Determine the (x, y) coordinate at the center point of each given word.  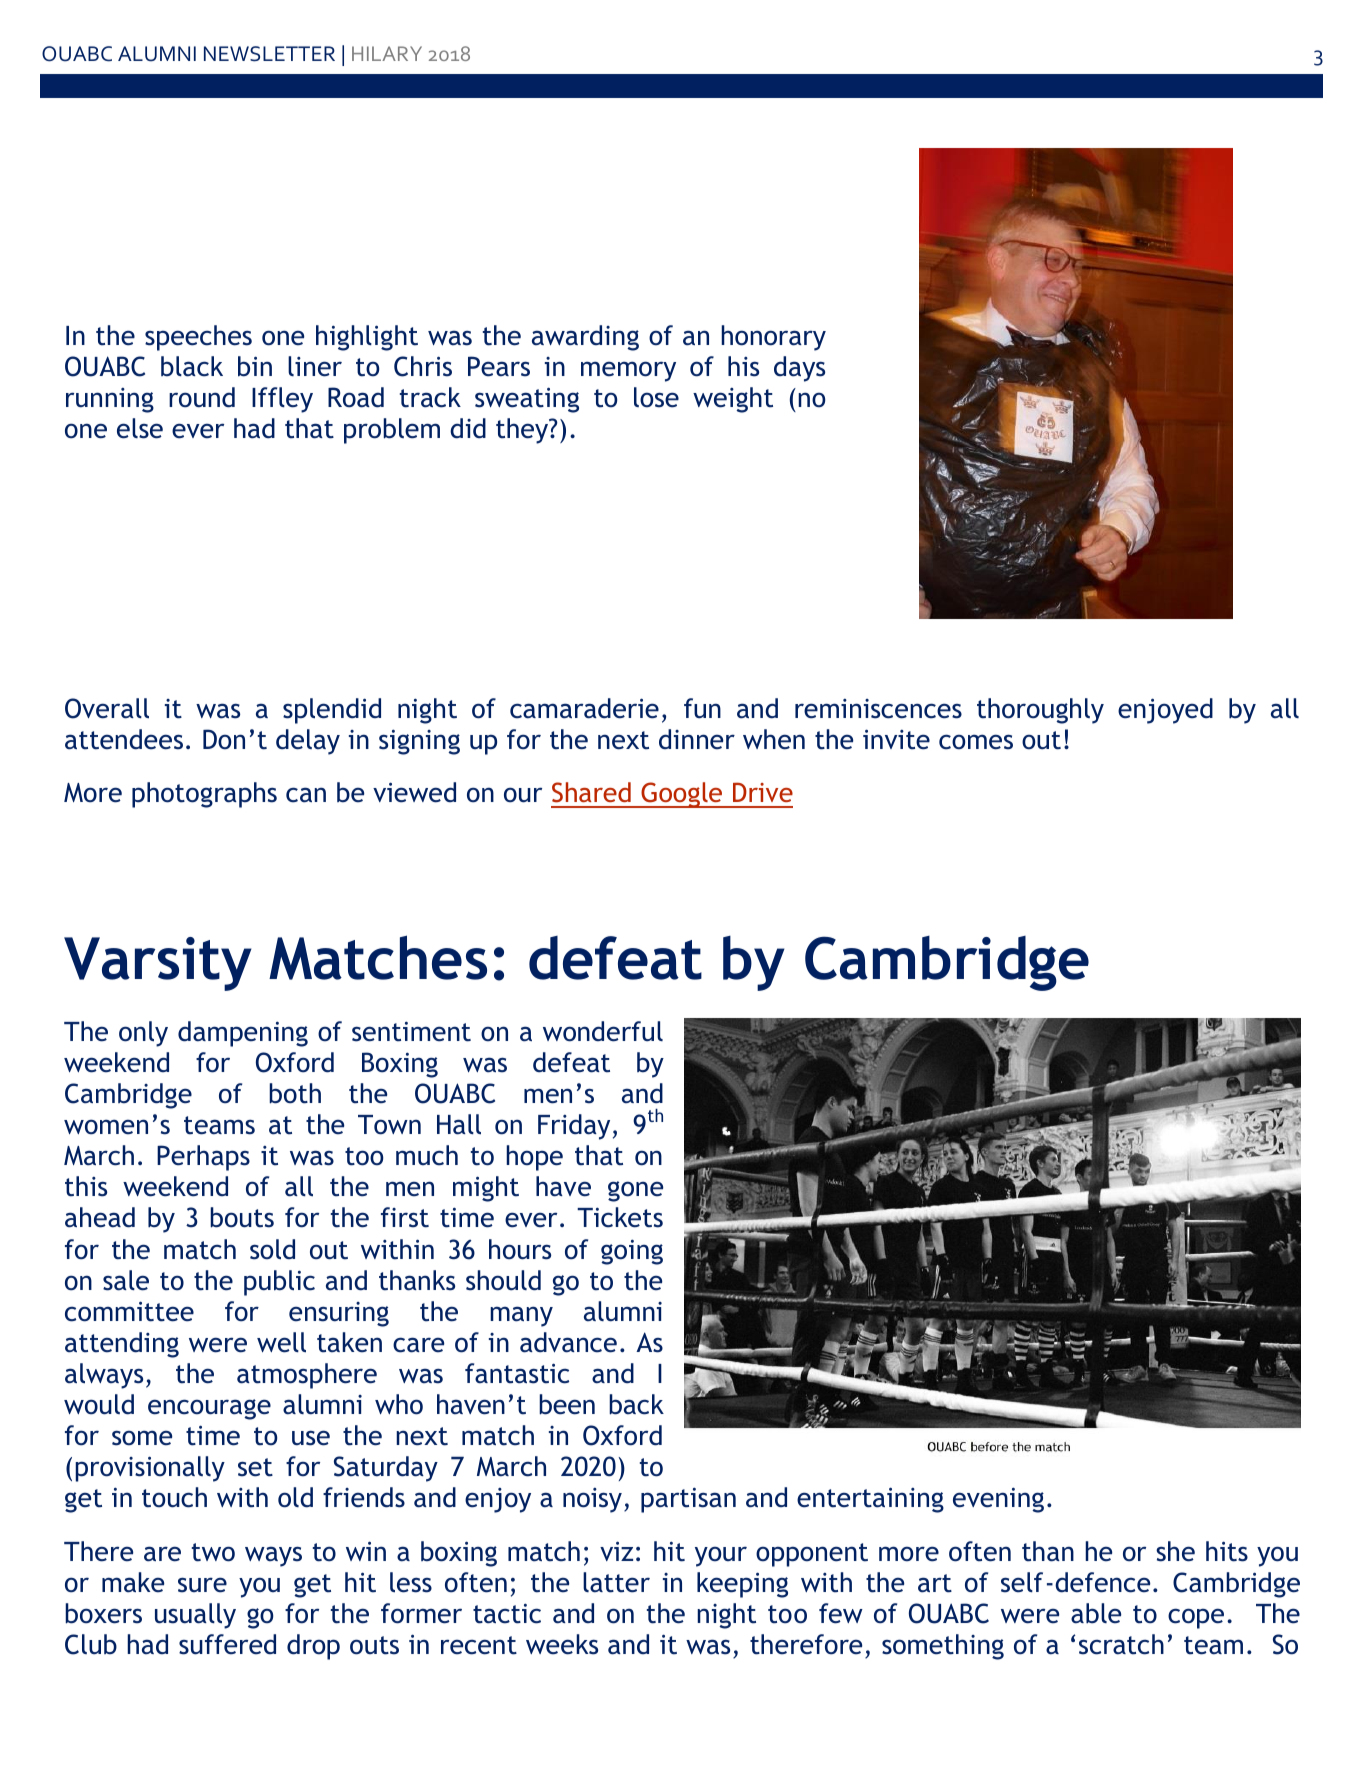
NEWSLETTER (269, 54)
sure (202, 1585)
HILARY (387, 53)
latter (616, 1582)
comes (976, 742)
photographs (204, 795)
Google (682, 795)
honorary (773, 338)
